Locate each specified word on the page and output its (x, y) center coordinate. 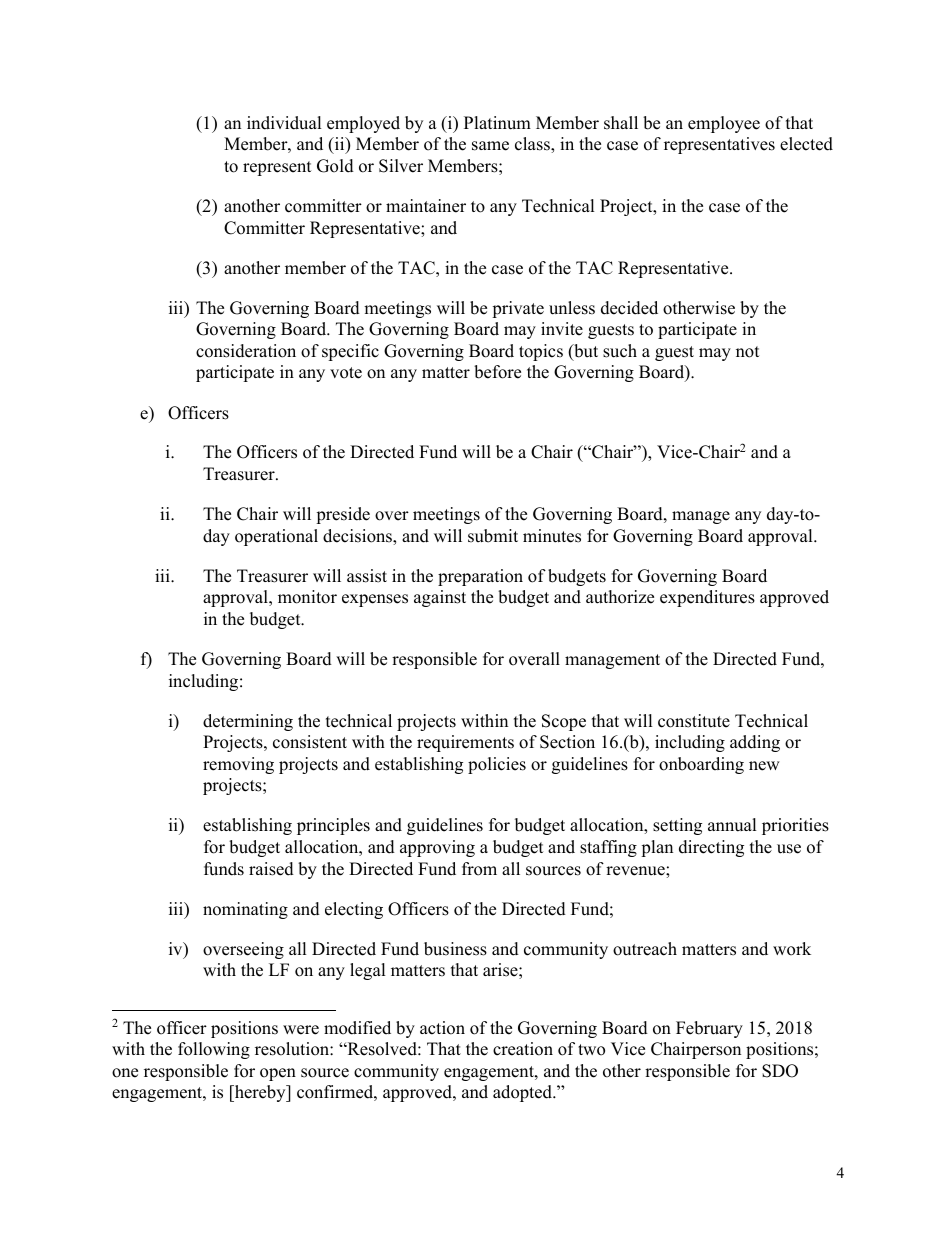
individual (284, 123)
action (442, 1028)
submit (493, 536)
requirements (465, 743)
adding (755, 743)
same (490, 146)
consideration (246, 351)
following (214, 1050)
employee (724, 124)
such (620, 351)
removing (238, 765)
